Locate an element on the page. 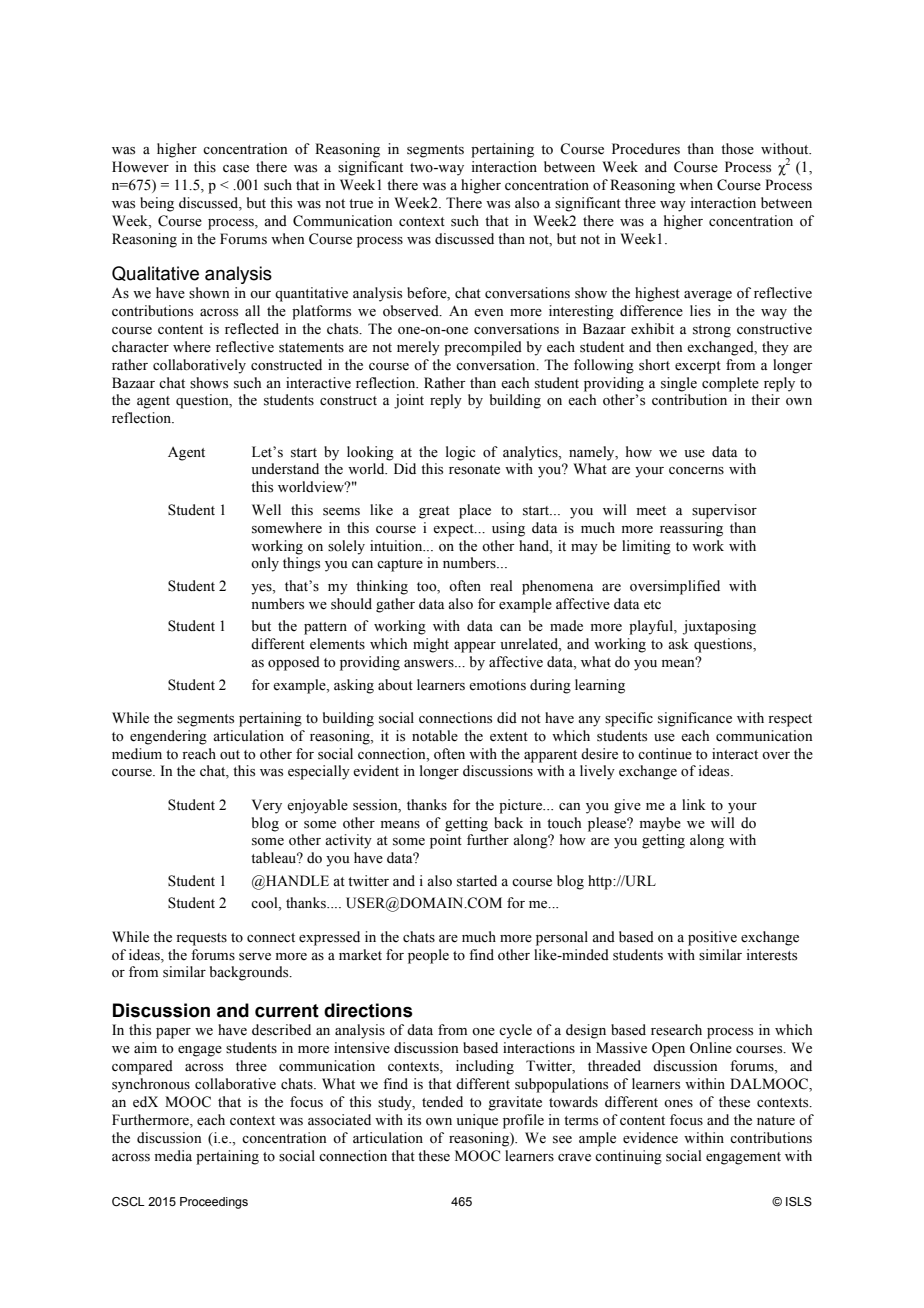 This image has height=1308, width=924. case is located at coordinates (236, 169).
